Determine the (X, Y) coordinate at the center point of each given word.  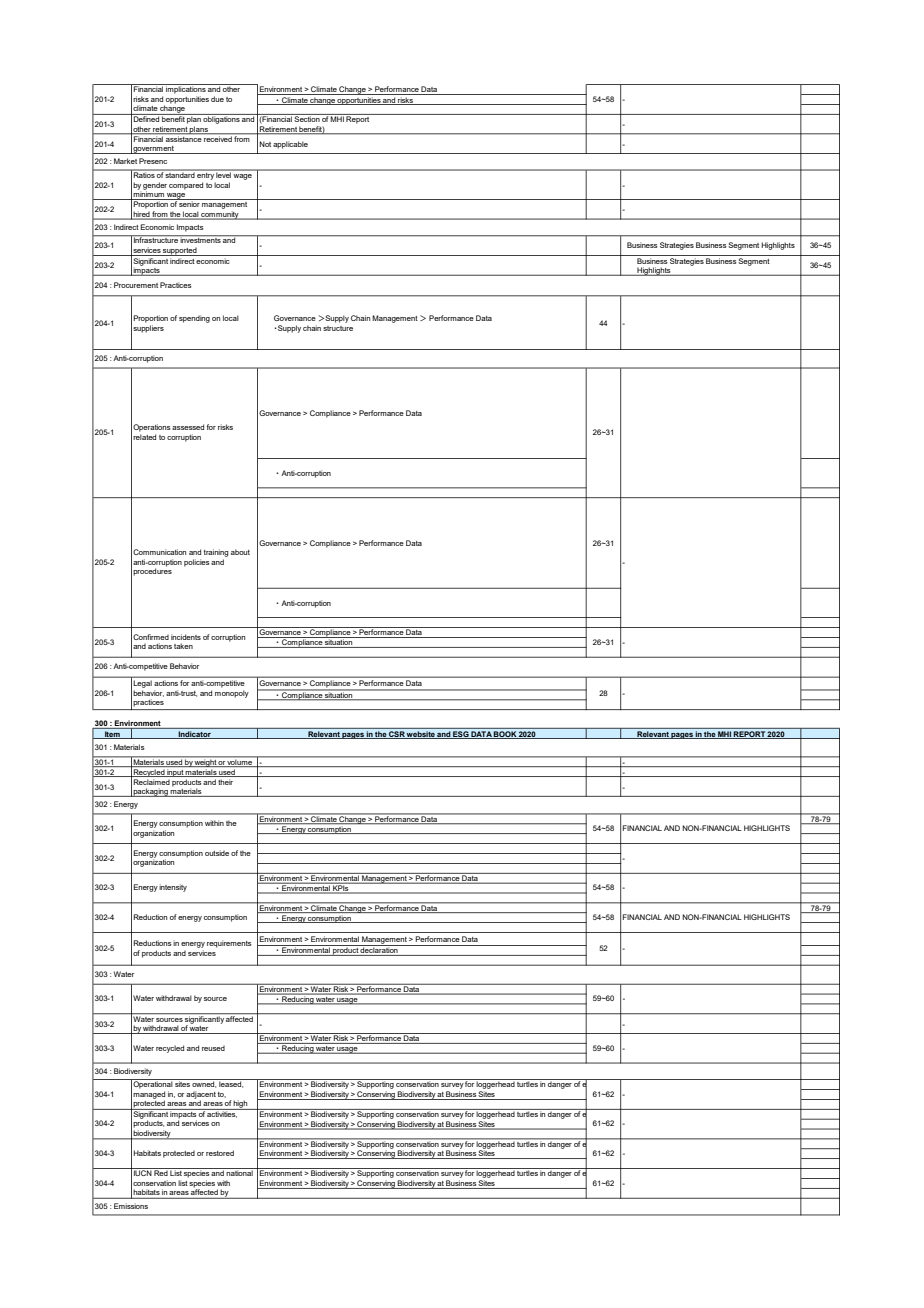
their (225, 782)
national (240, 1172)
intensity (173, 888)
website (421, 735)
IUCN (142, 1172)
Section (307, 118)
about (240, 552)
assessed (188, 427)
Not (265, 144)
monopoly (232, 694)
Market (125, 161)
